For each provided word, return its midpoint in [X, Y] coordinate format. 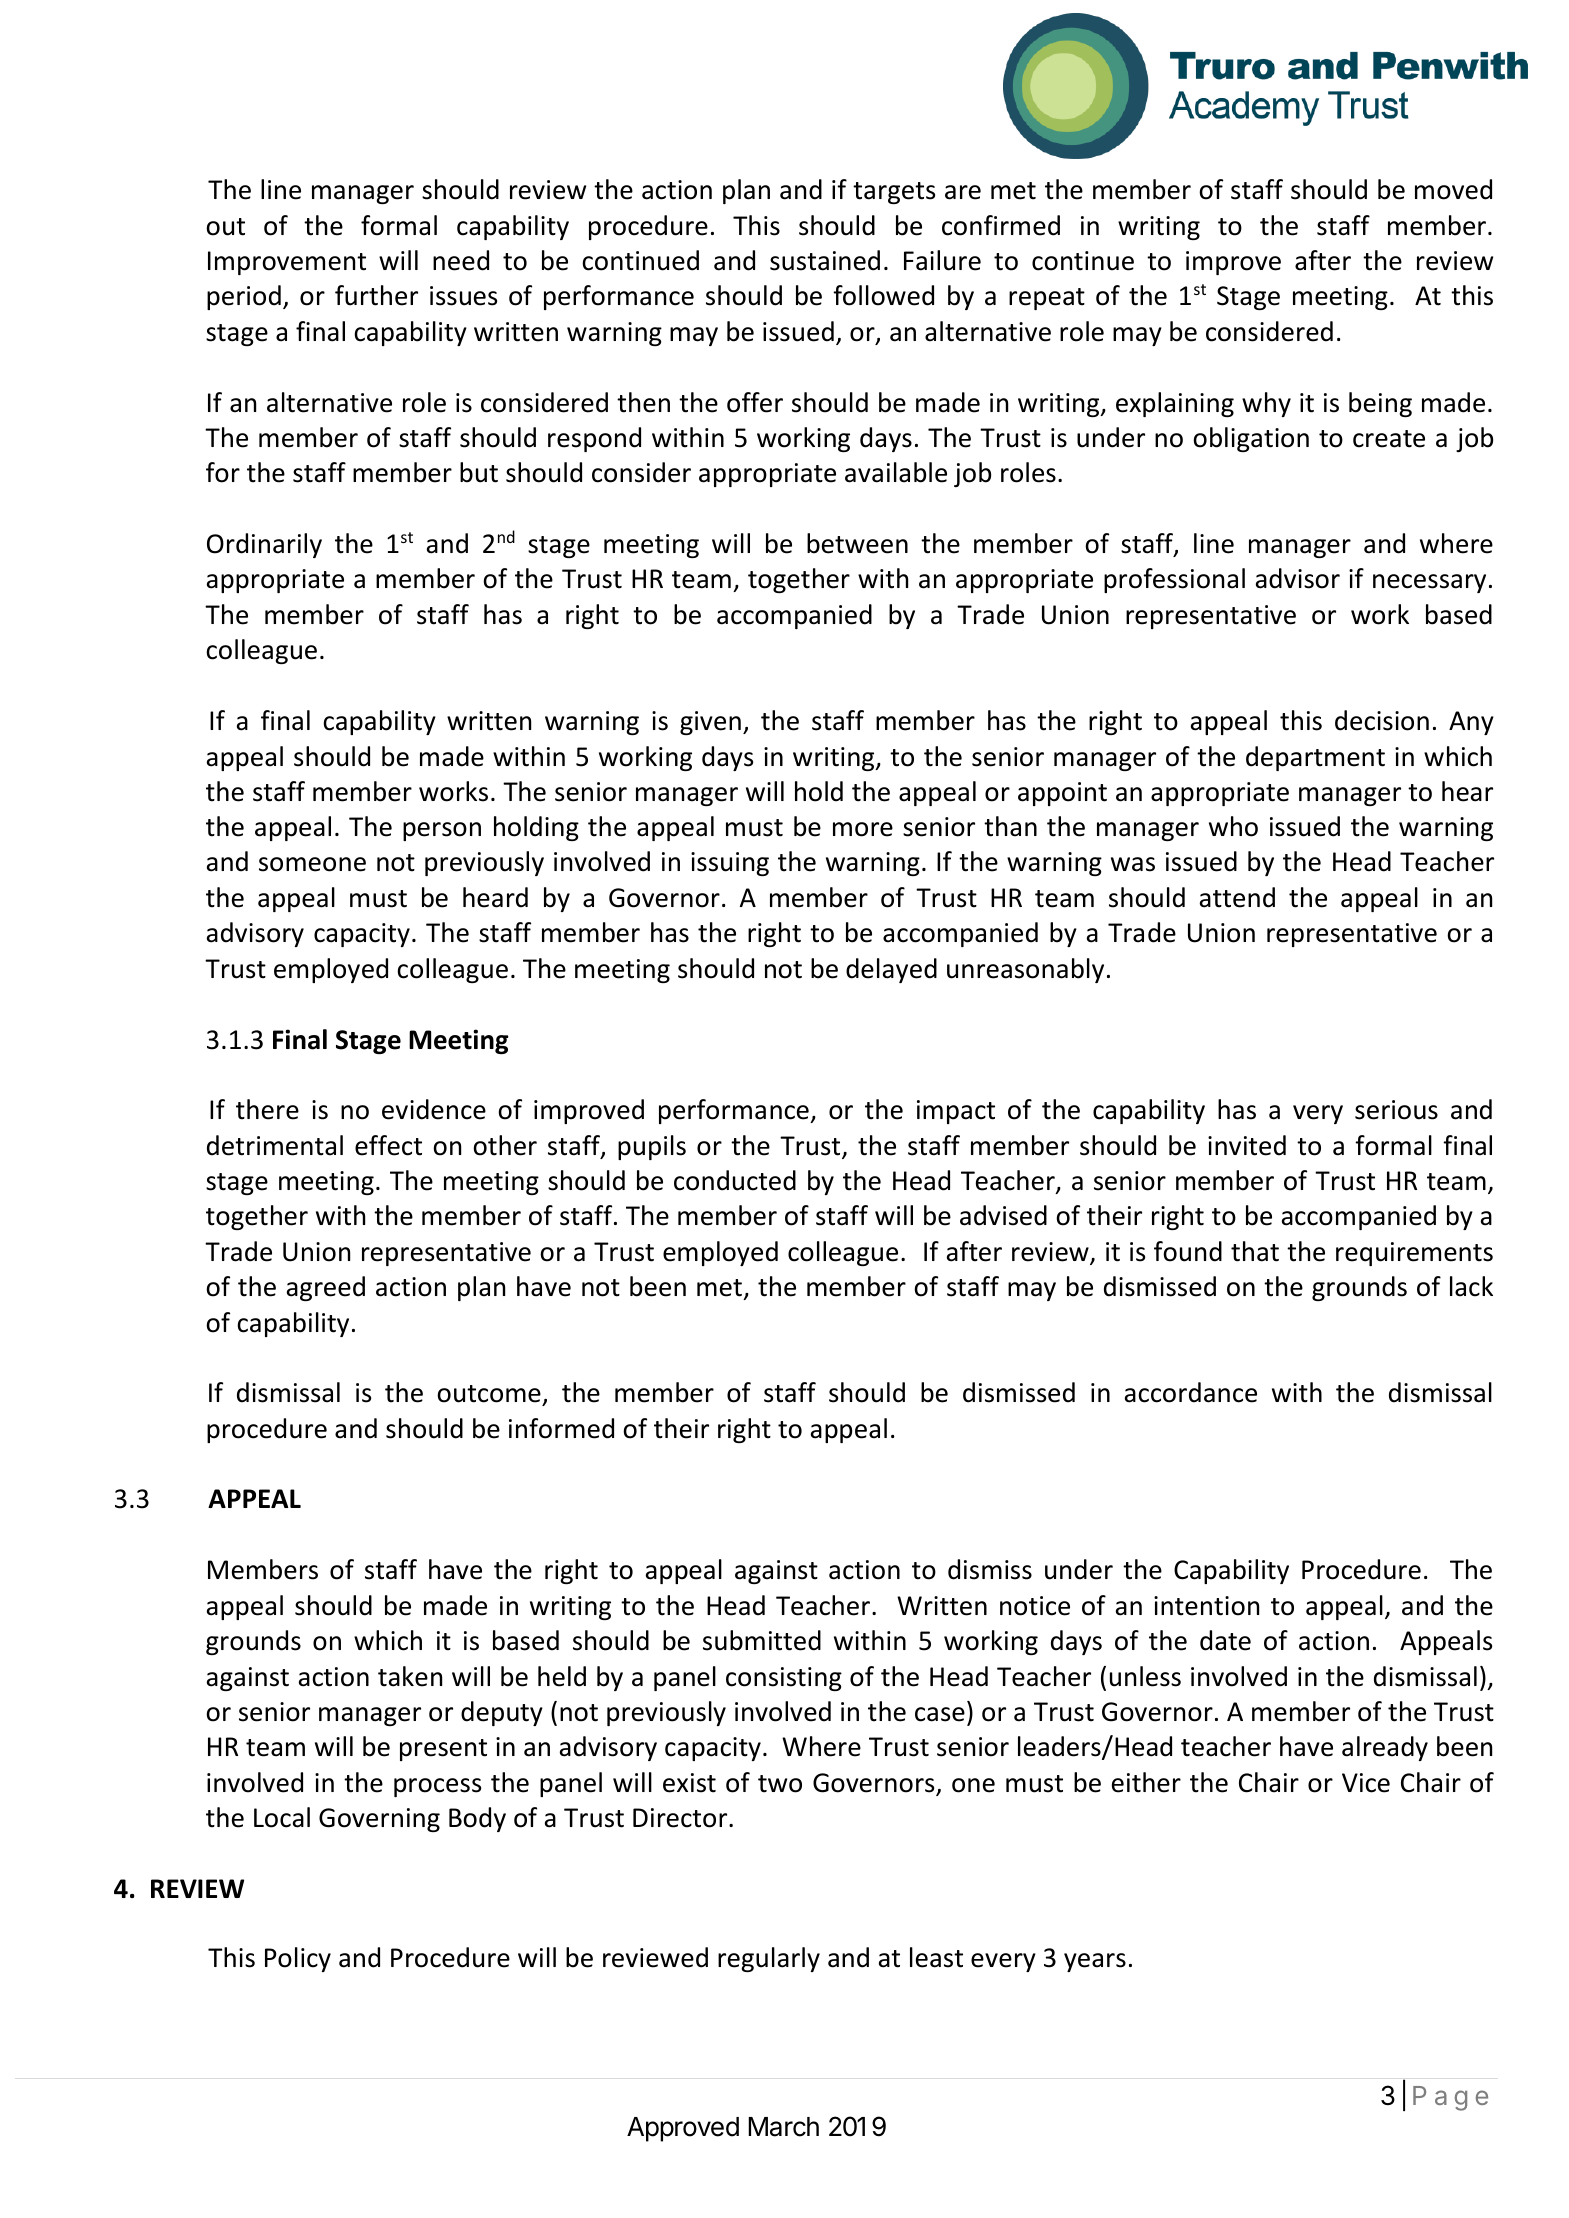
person [442, 831]
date [1225, 1640]
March [783, 2127]
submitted [762, 1640]
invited [1247, 1145]
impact [956, 1112]
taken [410, 1676]
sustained [825, 260]
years [1095, 1962]
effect [388, 1145]
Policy [298, 1959]
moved [1453, 189]
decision [1382, 720]
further [376, 295]
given [710, 723]
